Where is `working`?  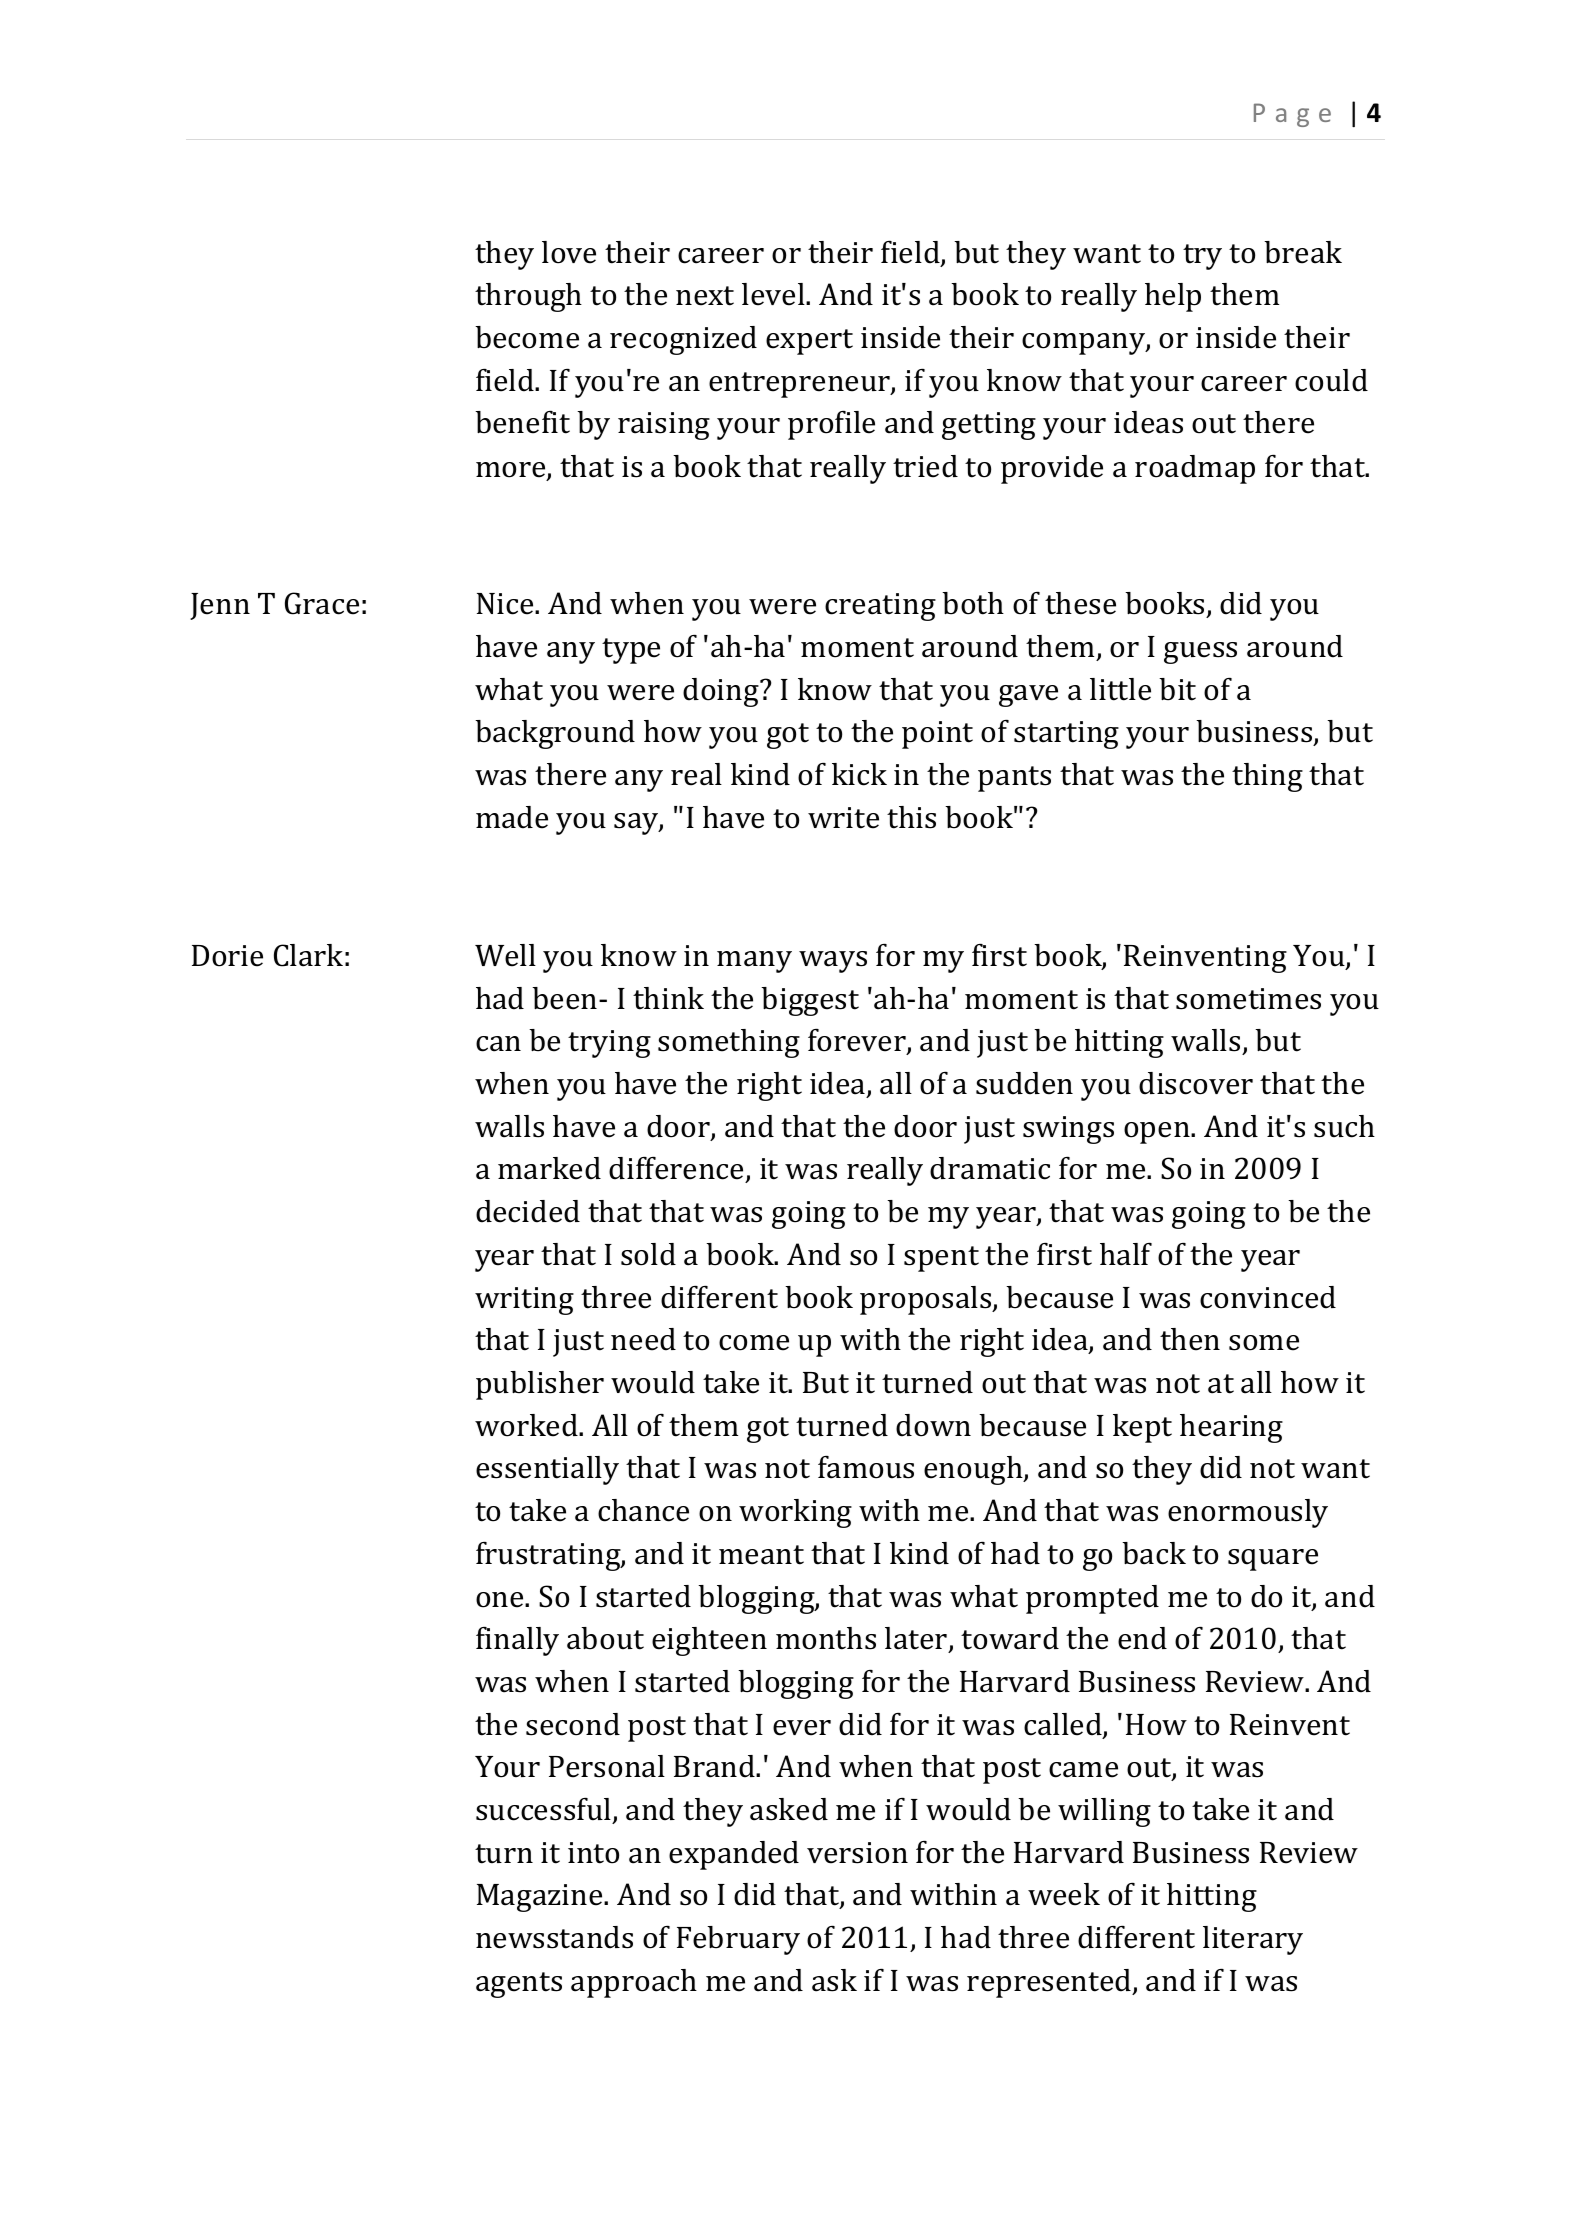
working is located at coordinates (795, 1513).
